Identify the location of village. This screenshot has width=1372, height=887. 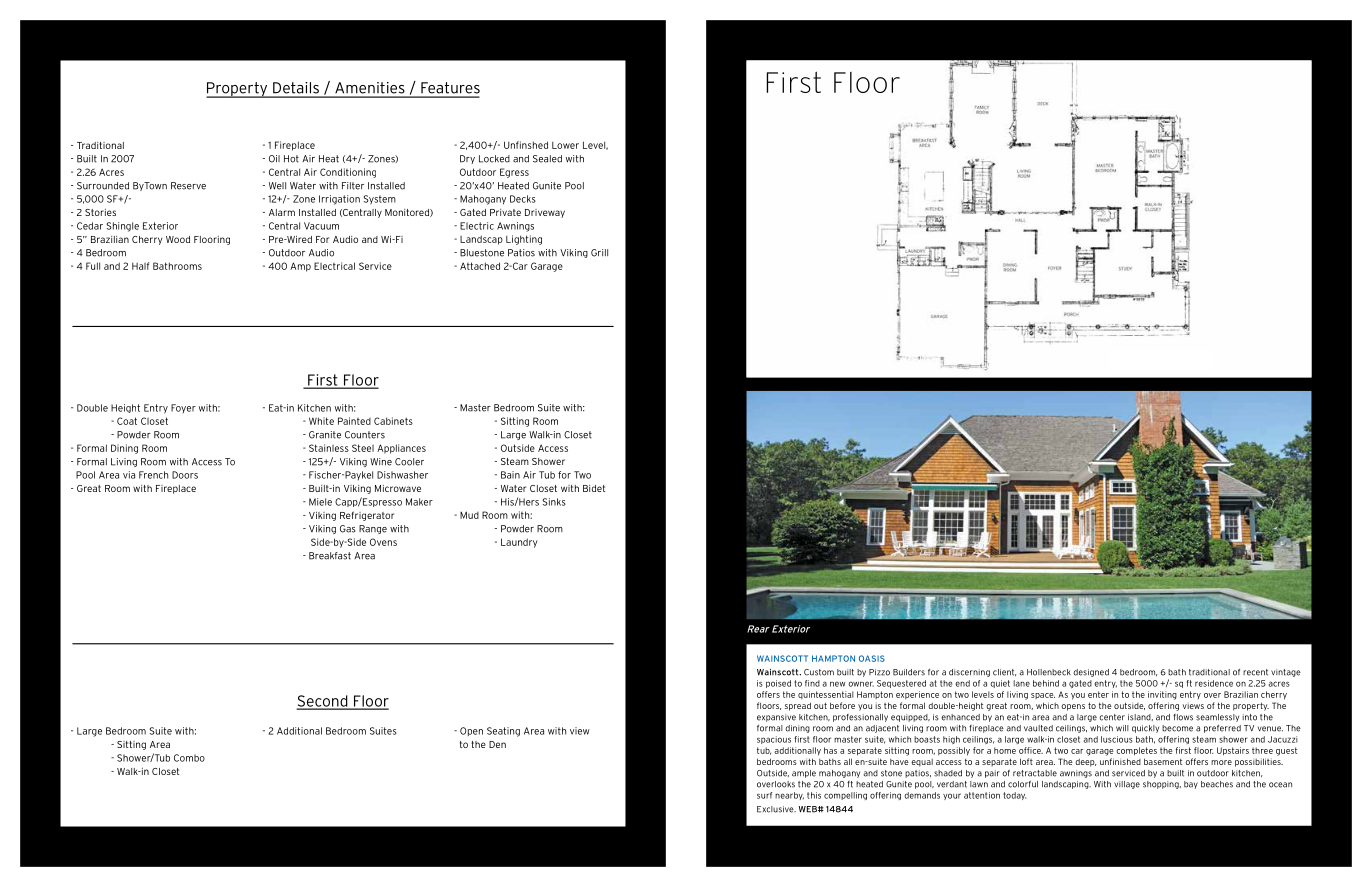
(1127, 785).
